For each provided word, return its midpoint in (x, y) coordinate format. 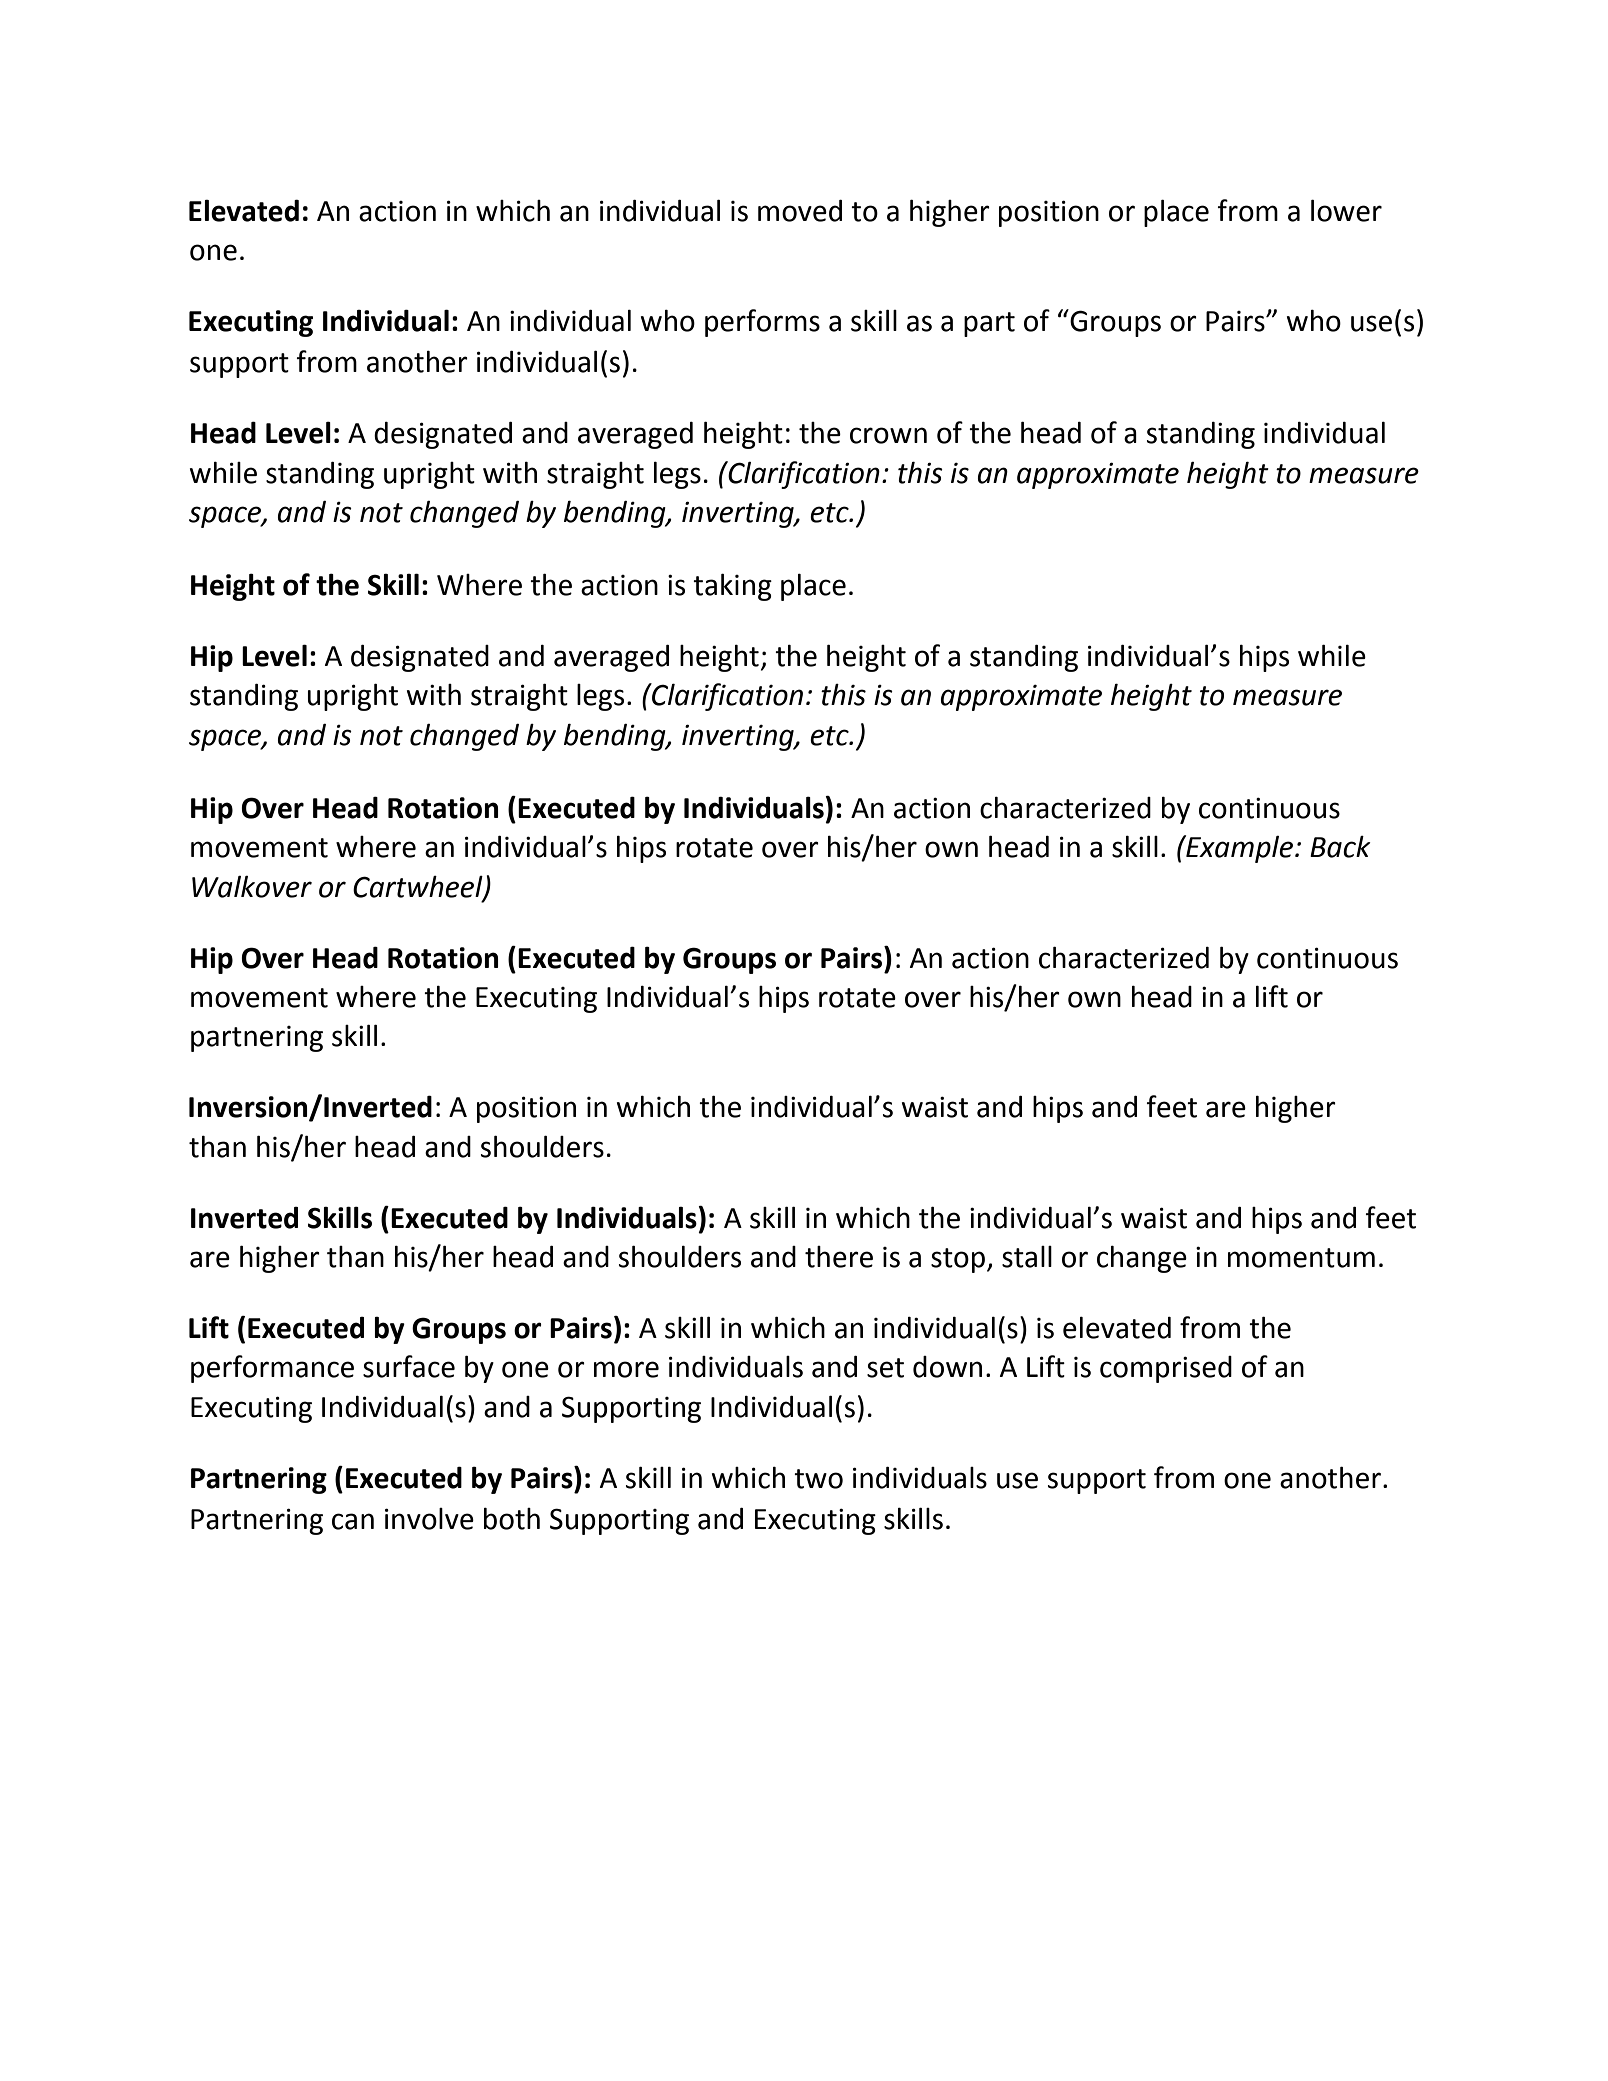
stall (1027, 1257)
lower (1346, 210)
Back (1340, 847)
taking (732, 587)
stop (958, 1260)
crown (888, 435)
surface (409, 1366)
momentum (1301, 1258)
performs (762, 323)
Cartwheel (419, 887)
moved (800, 211)
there (839, 1257)
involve (429, 1519)
